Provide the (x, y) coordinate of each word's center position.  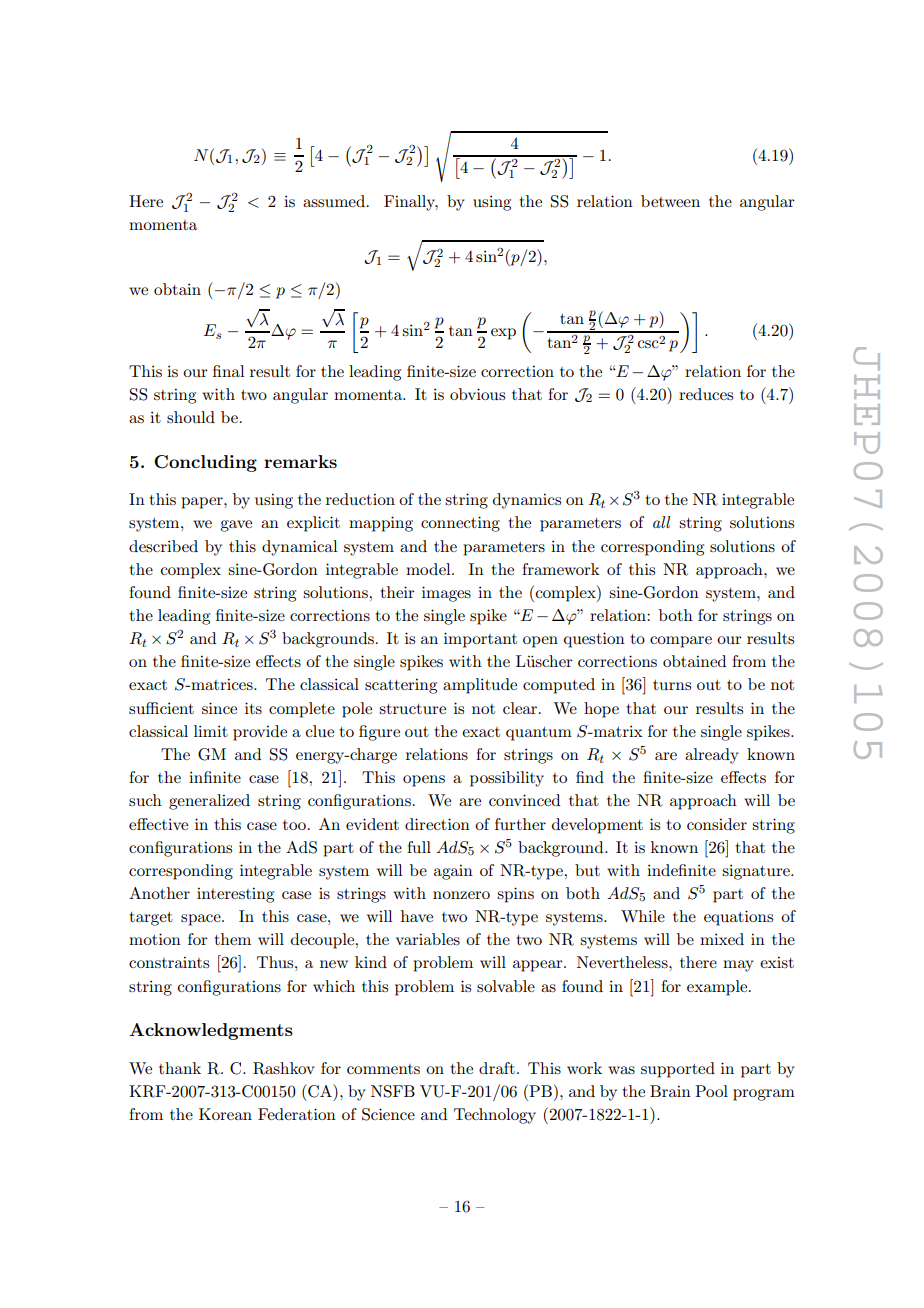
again (453, 872)
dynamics (527, 501)
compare (681, 642)
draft (497, 1068)
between (670, 201)
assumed (334, 201)
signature (757, 872)
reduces (706, 394)
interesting (235, 895)
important (480, 640)
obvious (477, 394)
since (219, 708)
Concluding (205, 463)
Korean (225, 1114)
